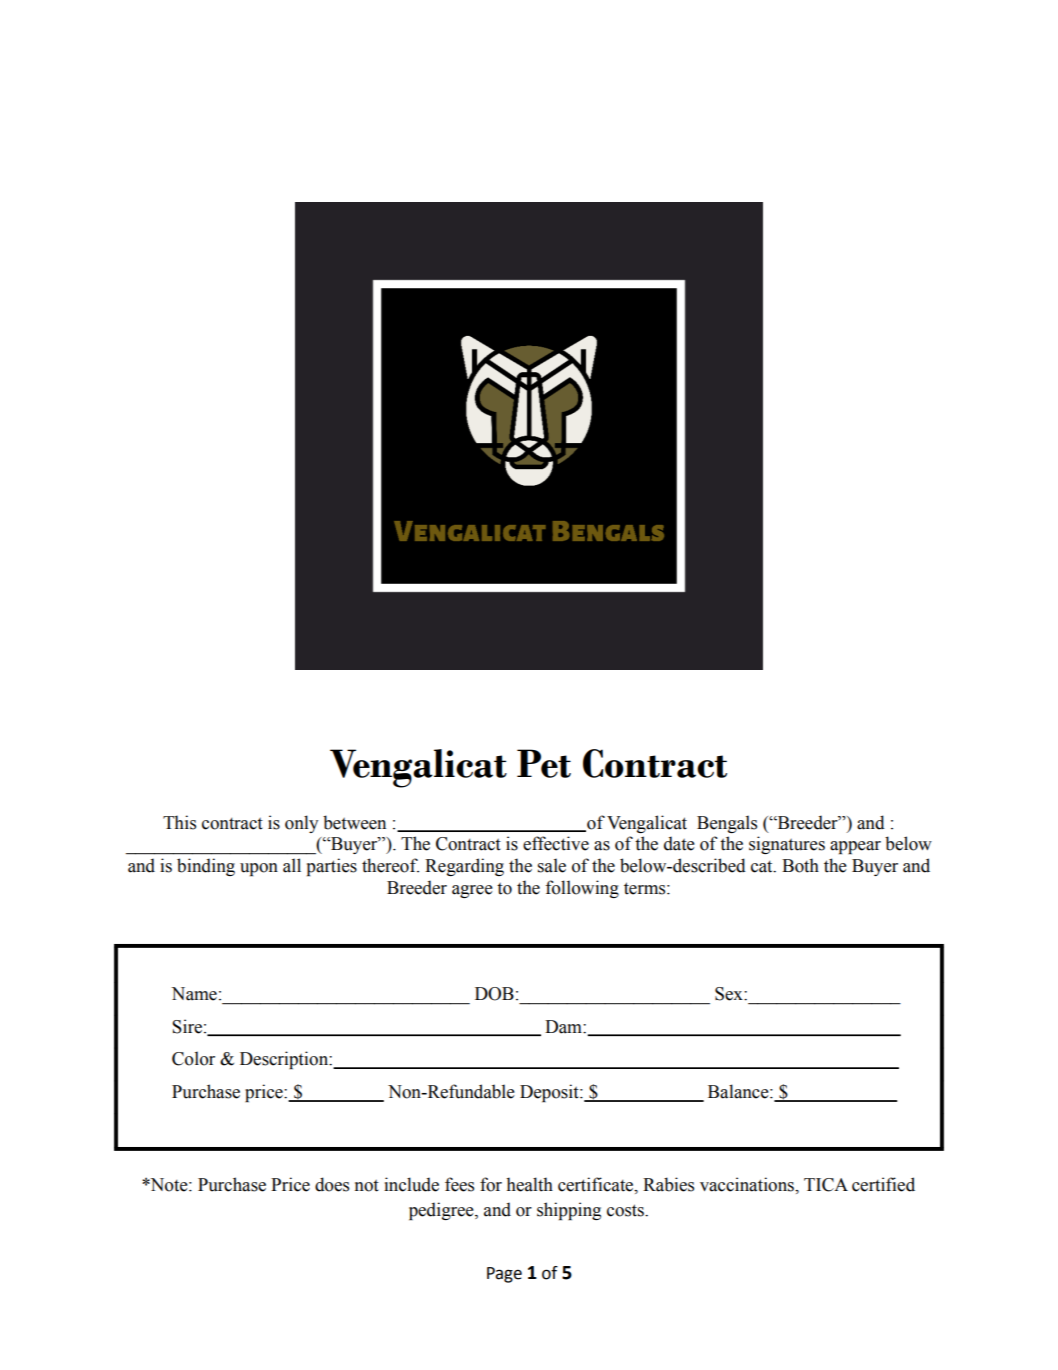 The width and height of the page is (1058, 1370). What do you see at coordinates (301, 824) in the page?
I see `only` at bounding box center [301, 824].
